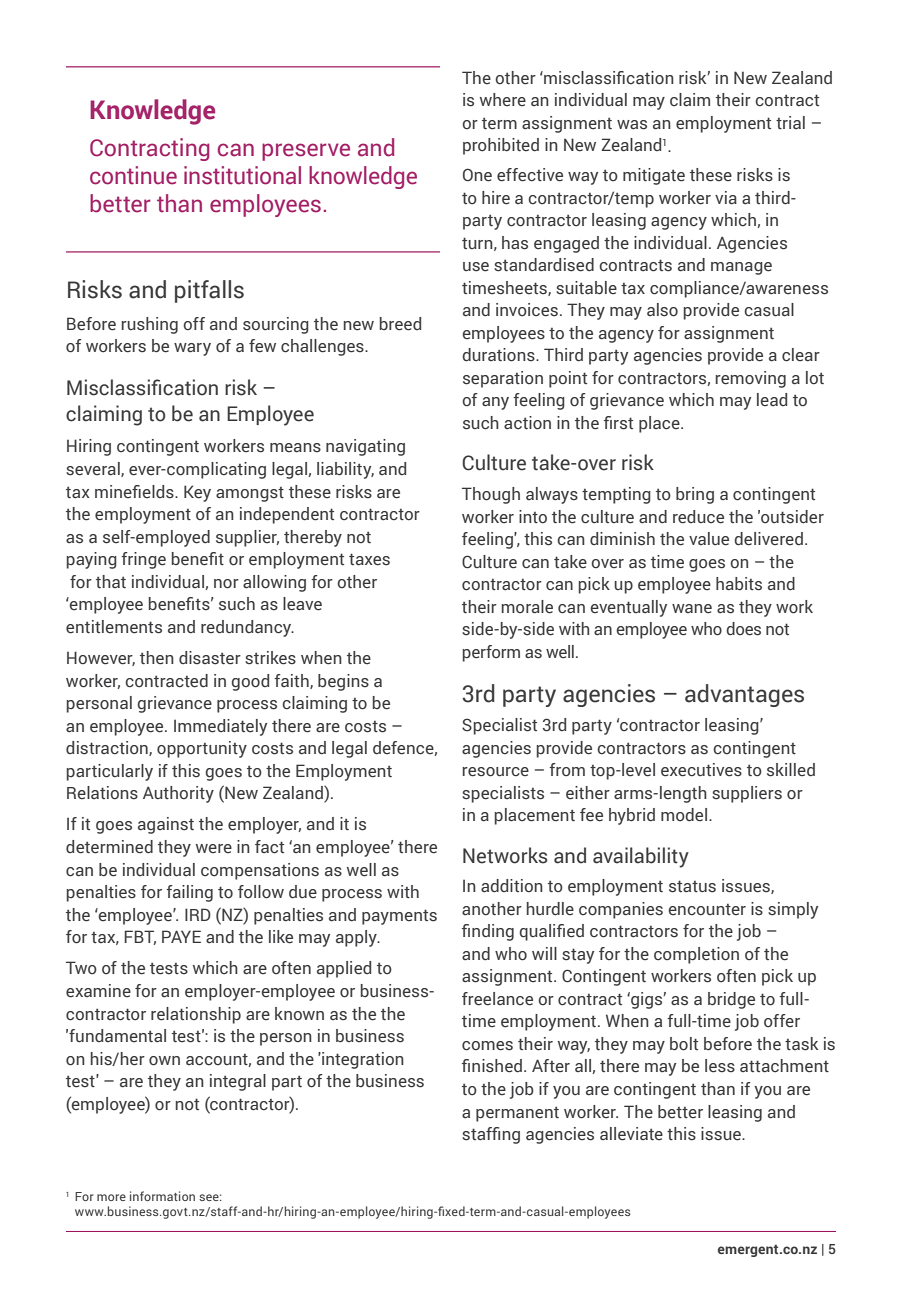  What do you see at coordinates (491, 653) in the screenshot?
I see `perform` at bounding box center [491, 653].
